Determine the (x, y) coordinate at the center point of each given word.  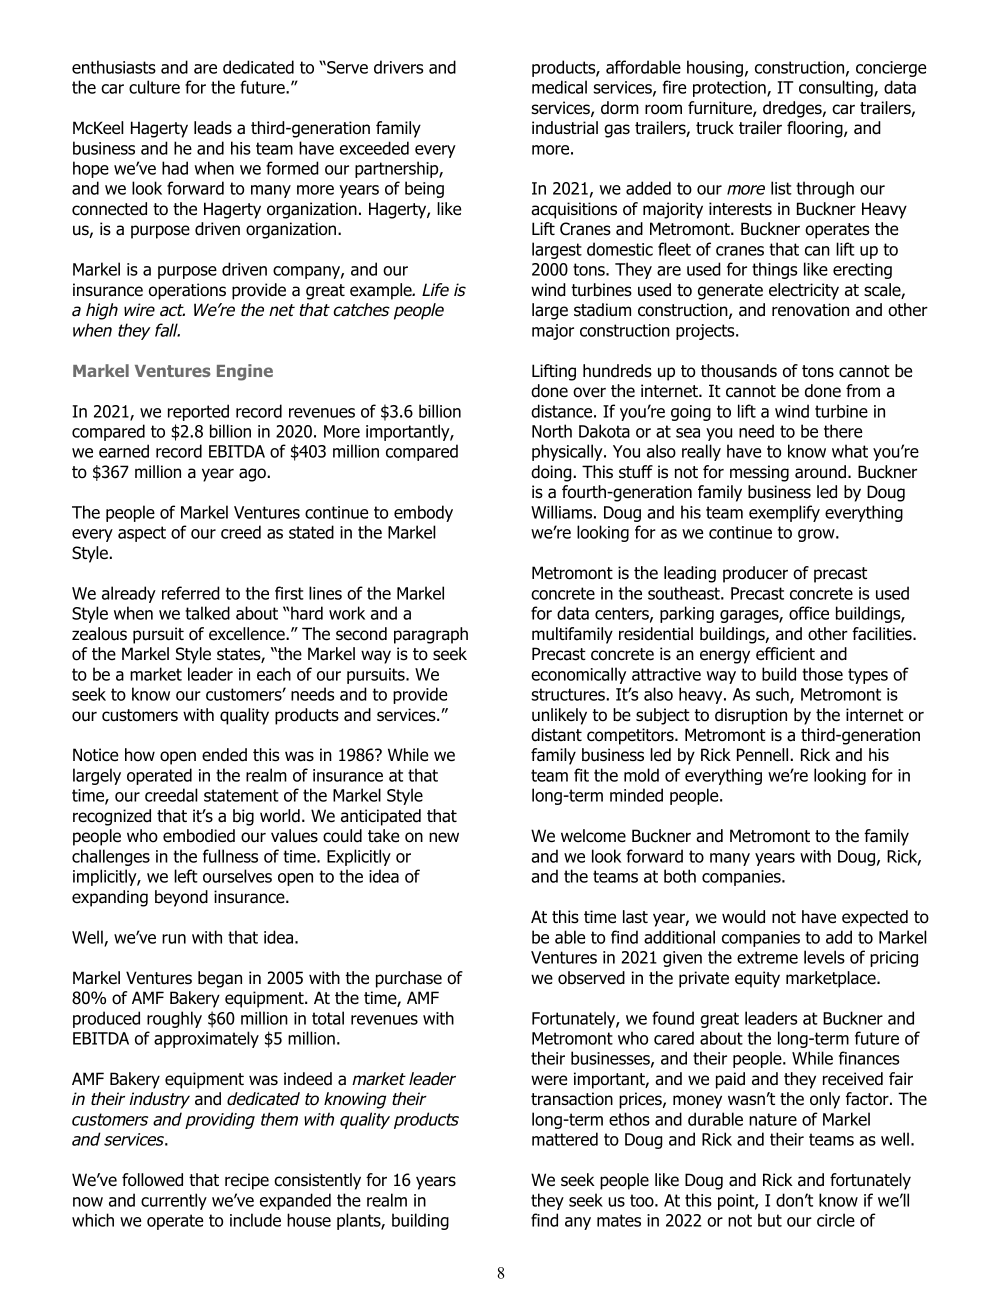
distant (556, 735)
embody (423, 513)
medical (559, 87)
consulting (837, 88)
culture (154, 87)
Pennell (762, 755)
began (220, 979)
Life (435, 289)
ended (224, 755)
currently (174, 1201)
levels (824, 957)
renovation (810, 310)
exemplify (784, 513)
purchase (409, 979)
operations (187, 291)
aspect (142, 534)
